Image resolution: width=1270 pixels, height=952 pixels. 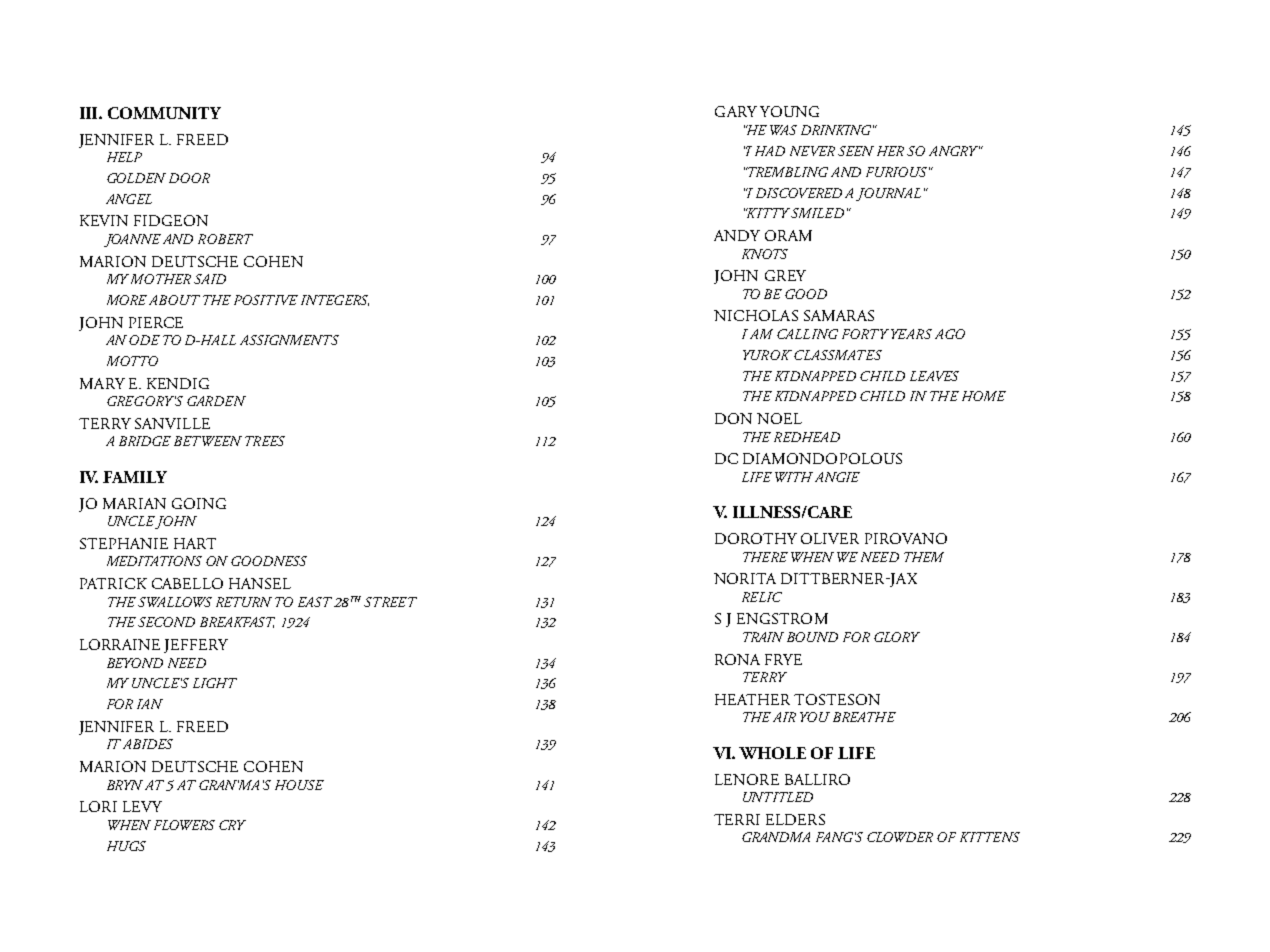 I want to click on FLOWERS, so click(x=184, y=825).
